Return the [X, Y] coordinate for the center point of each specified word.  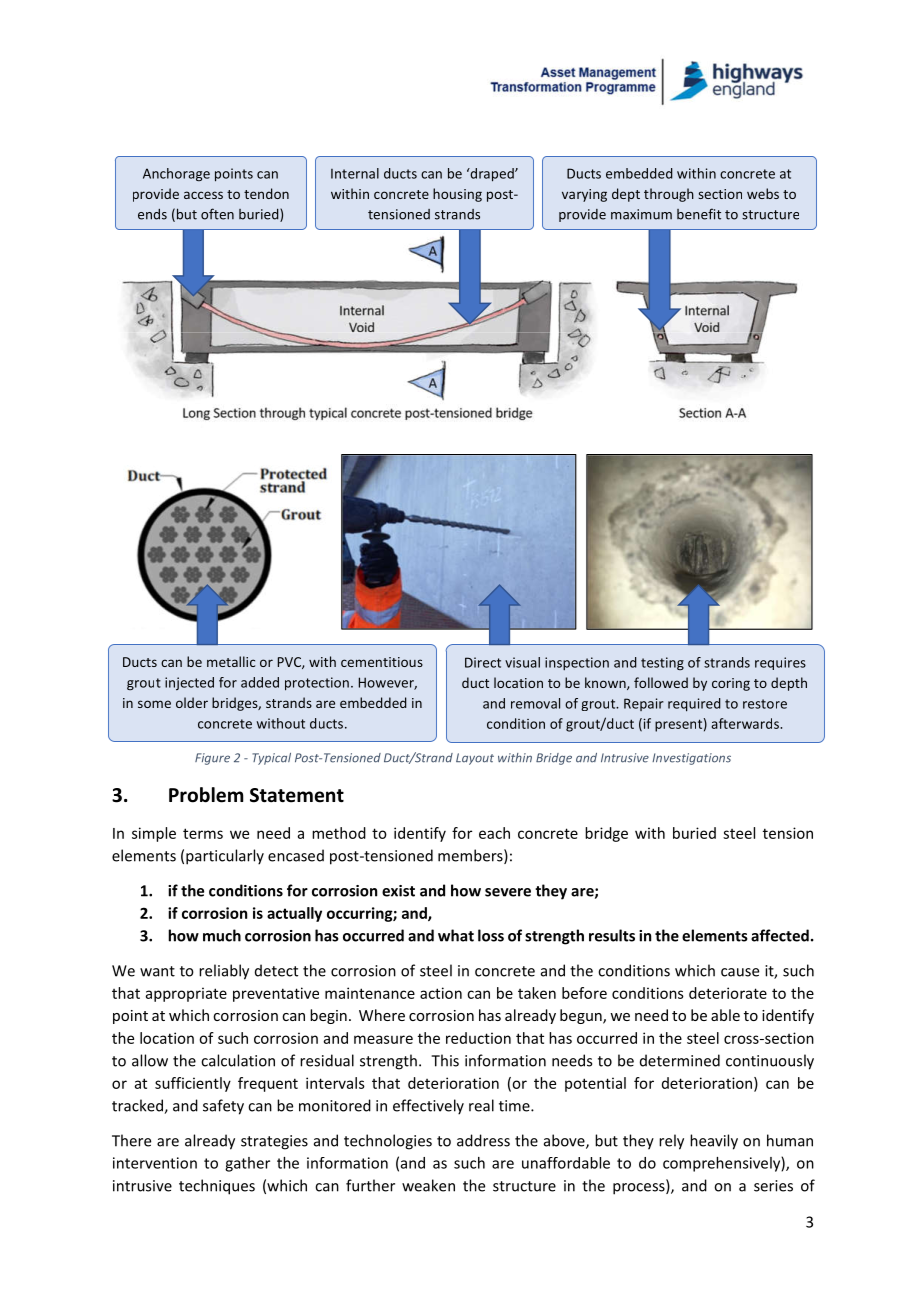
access [203, 195]
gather [247, 1164]
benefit [699, 214]
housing [457, 195]
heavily [714, 1142]
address [483, 1140]
